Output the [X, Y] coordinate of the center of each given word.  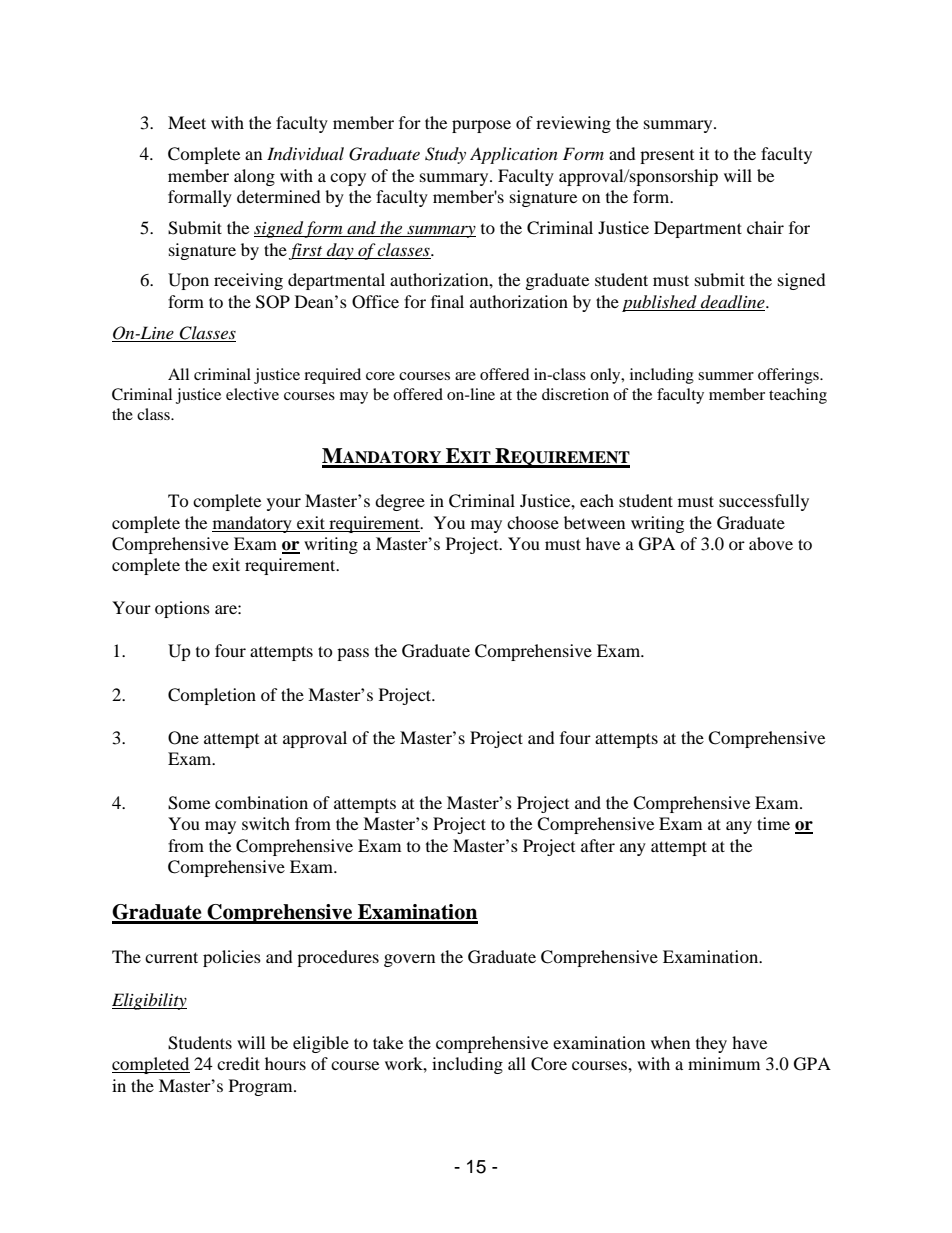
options [182, 609]
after [598, 845]
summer [726, 376]
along [254, 177]
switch [266, 823]
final [447, 301]
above [771, 543]
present [667, 157]
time [773, 823]
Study [445, 155]
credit [238, 1063]
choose [533, 522]
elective [252, 394]
